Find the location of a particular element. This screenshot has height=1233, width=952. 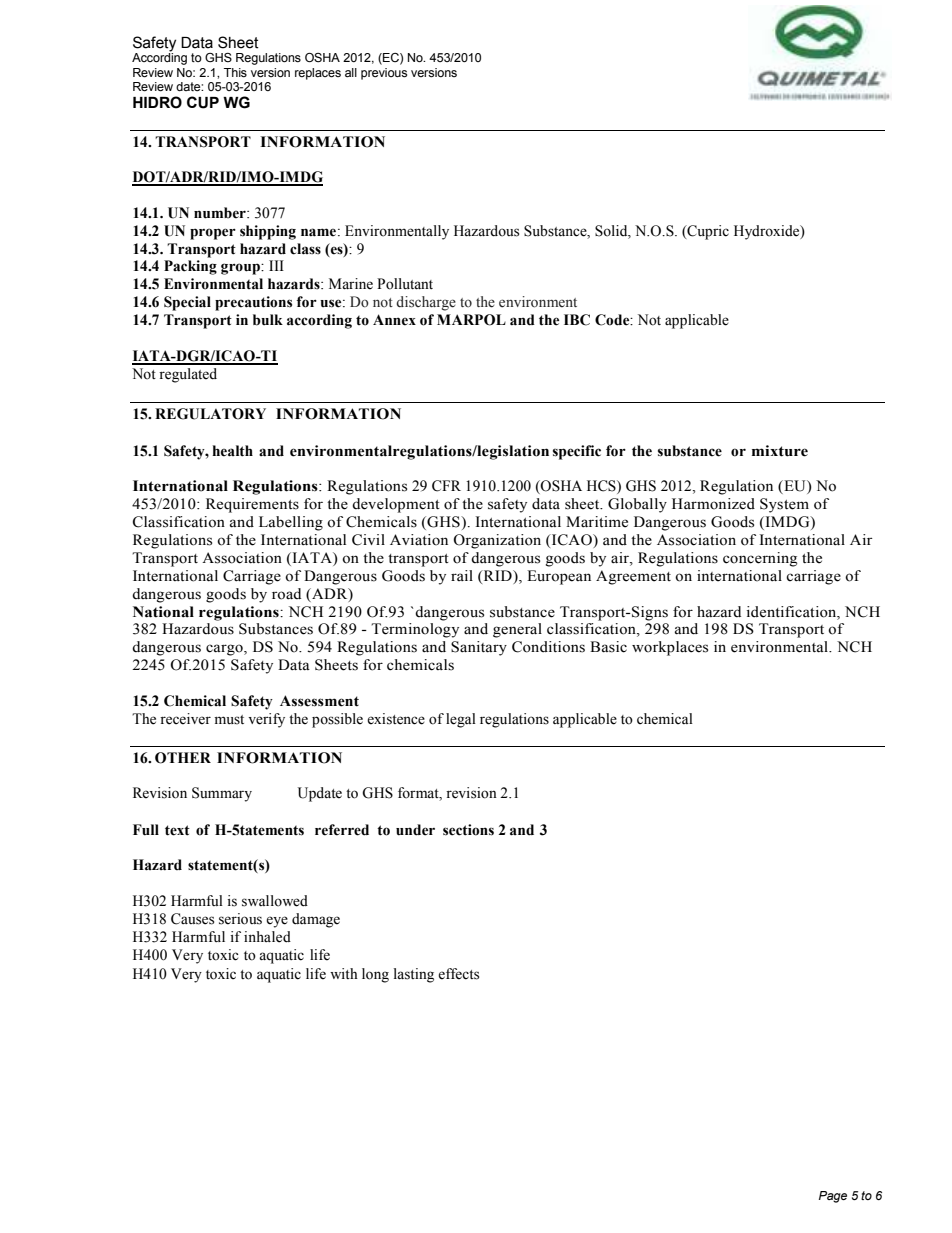

effects is located at coordinates (458, 974).
